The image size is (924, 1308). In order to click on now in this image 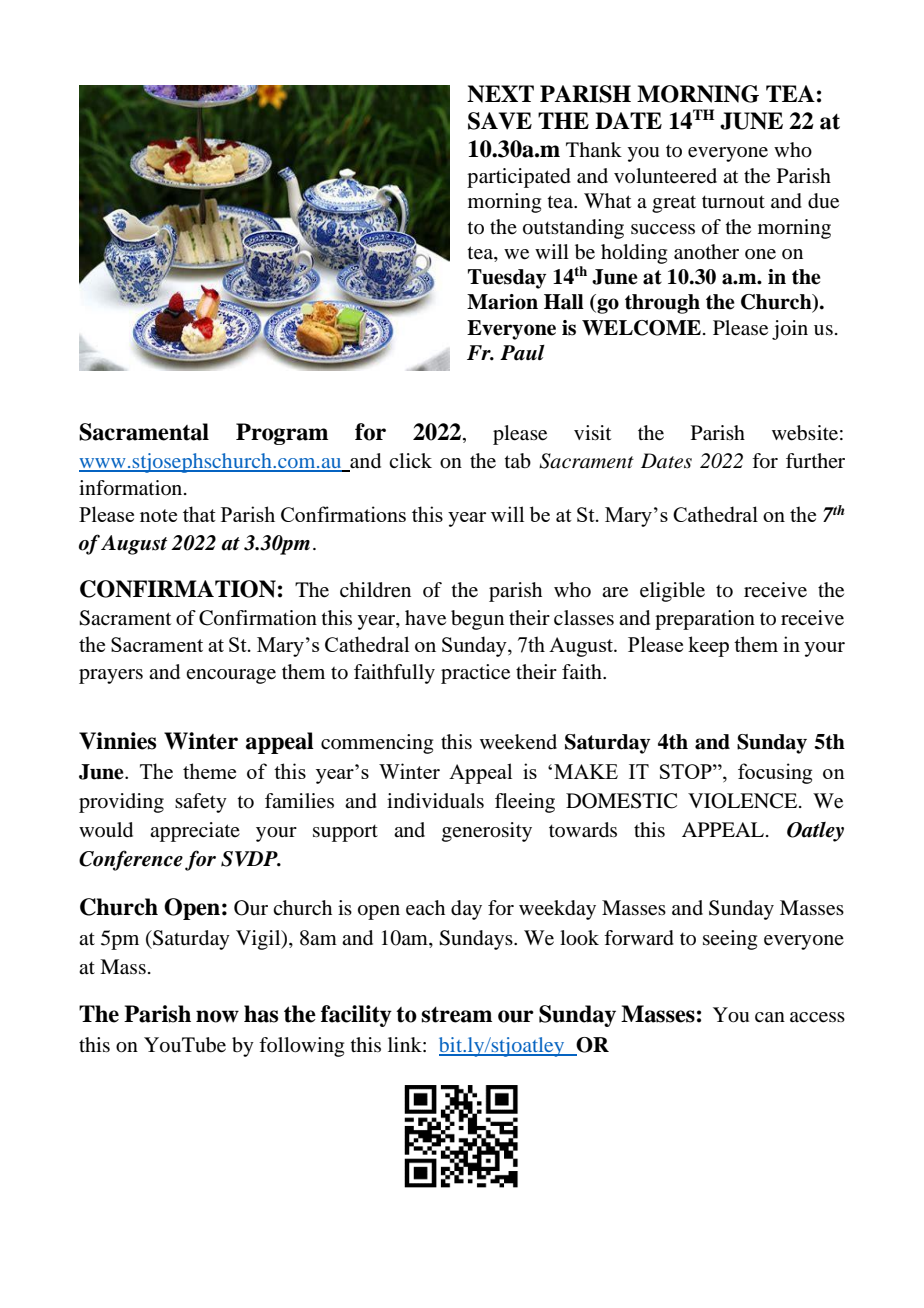, I will do `click(217, 1016)`.
